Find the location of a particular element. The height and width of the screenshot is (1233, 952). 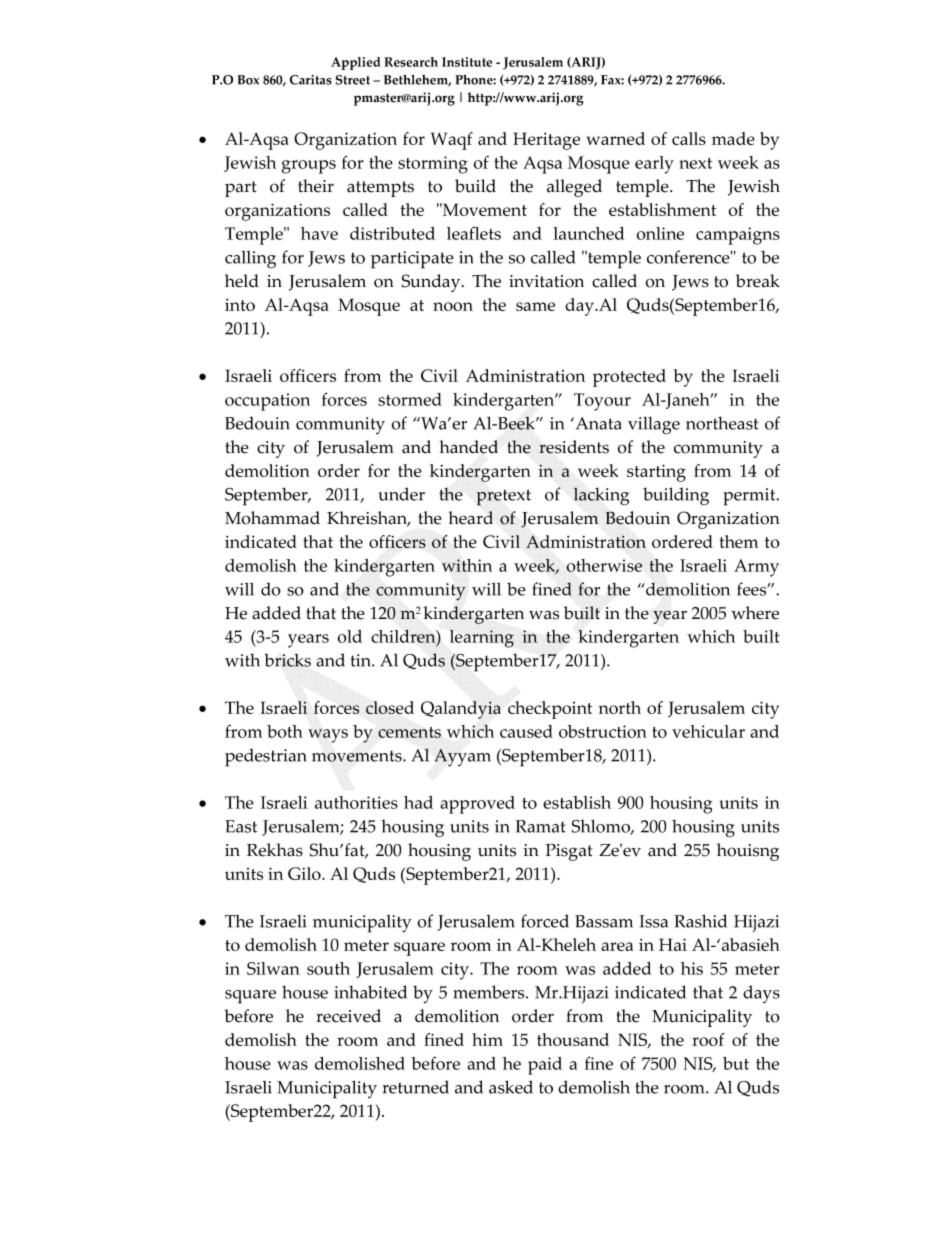

Rashid is located at coordinates (700, 921).
